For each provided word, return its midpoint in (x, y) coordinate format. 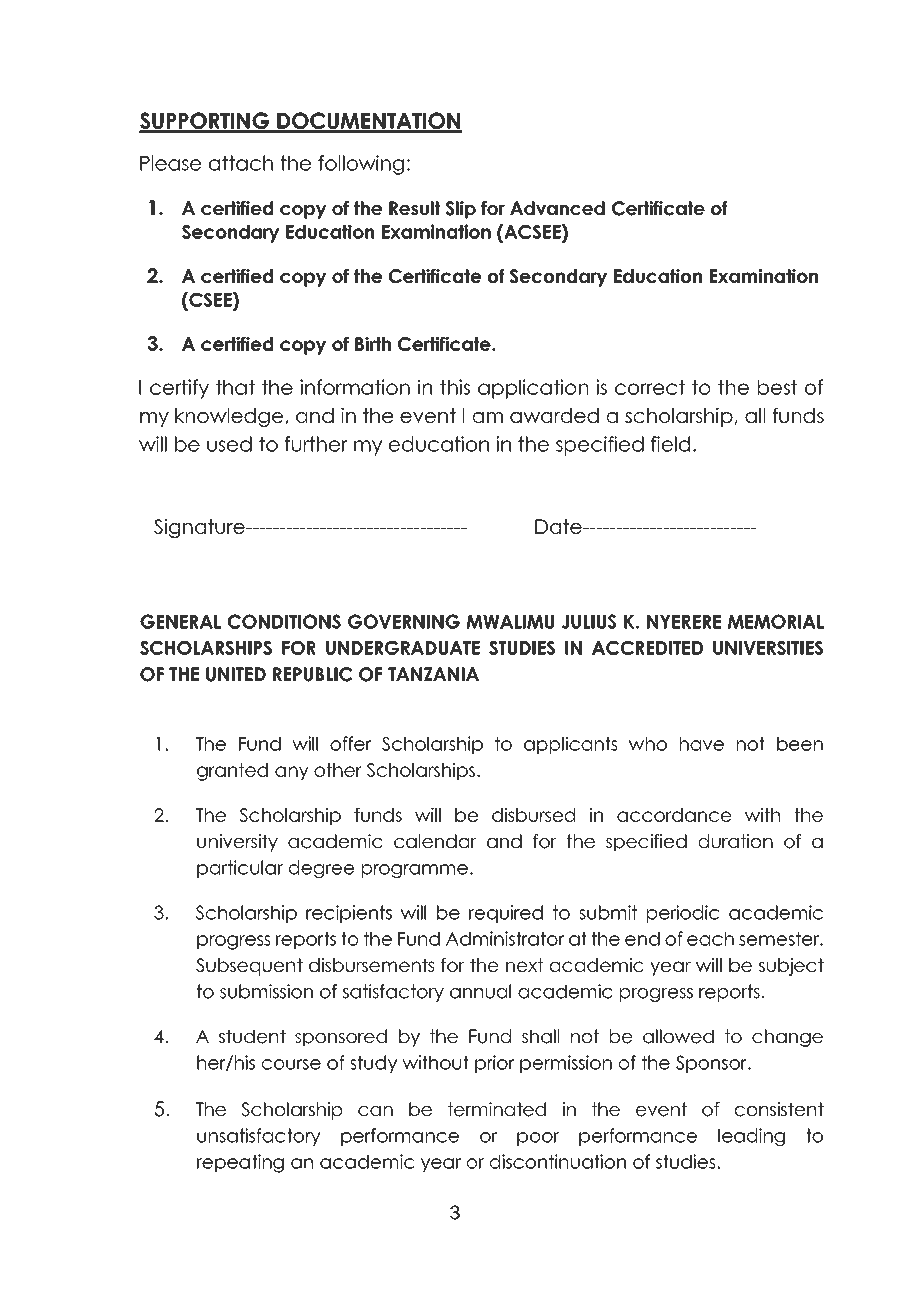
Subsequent (249, 967)
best (777, 387)
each (710, 939)
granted (232, 772)
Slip (461, 210)
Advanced (557, 208)
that (235, 387)
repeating (240, 1163)
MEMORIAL (776, 621)
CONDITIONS (284, 621)
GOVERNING (404, 621)
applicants (571, 745)
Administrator (505, 938)
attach (241, 163)
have (702, 744)
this (455, 387)
